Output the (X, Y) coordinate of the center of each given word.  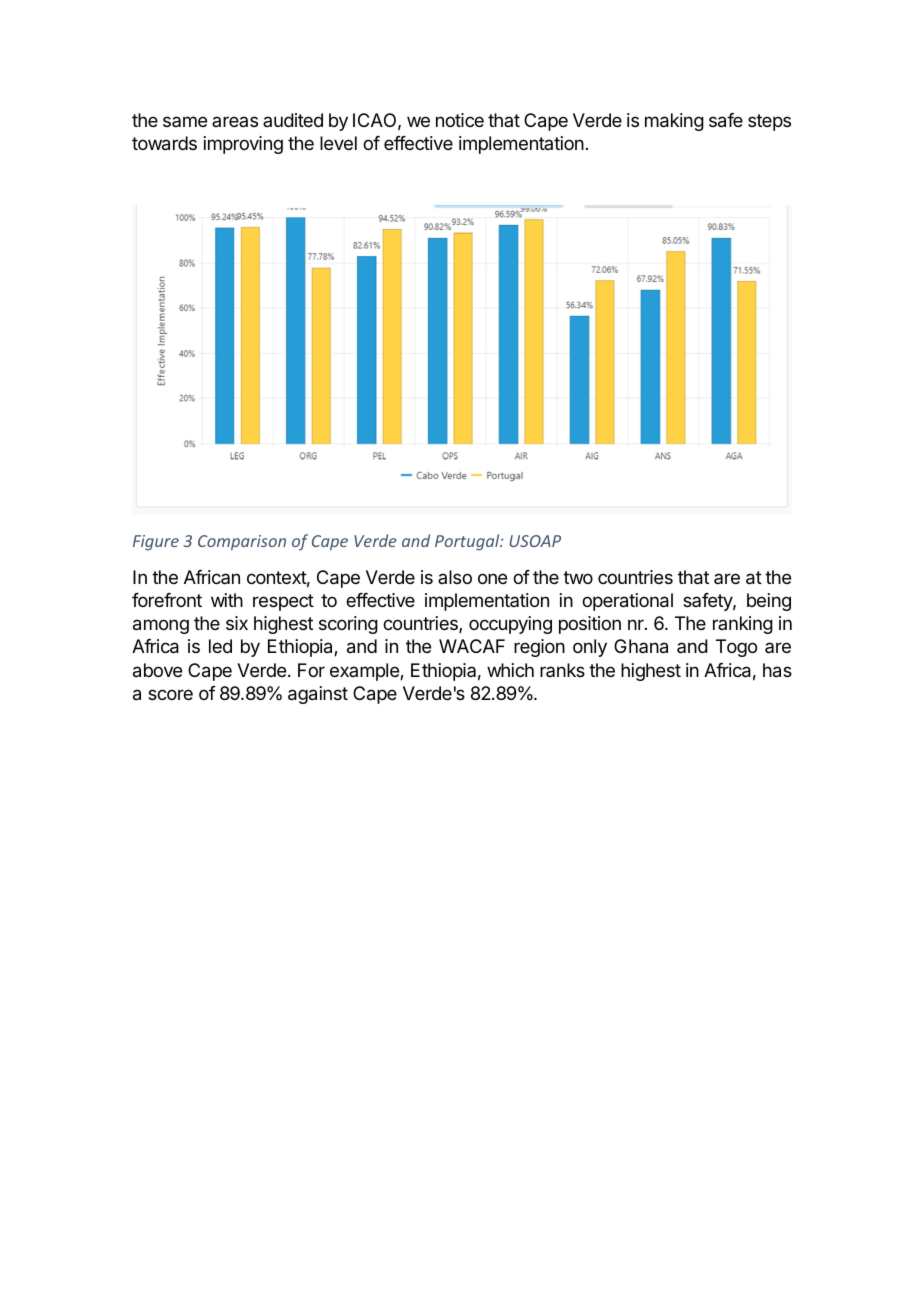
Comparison (242, 543)
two (578, 577)
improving (243, 145)
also (455, 577)
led (220, 646)
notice (460, 120)
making (674, 122)
